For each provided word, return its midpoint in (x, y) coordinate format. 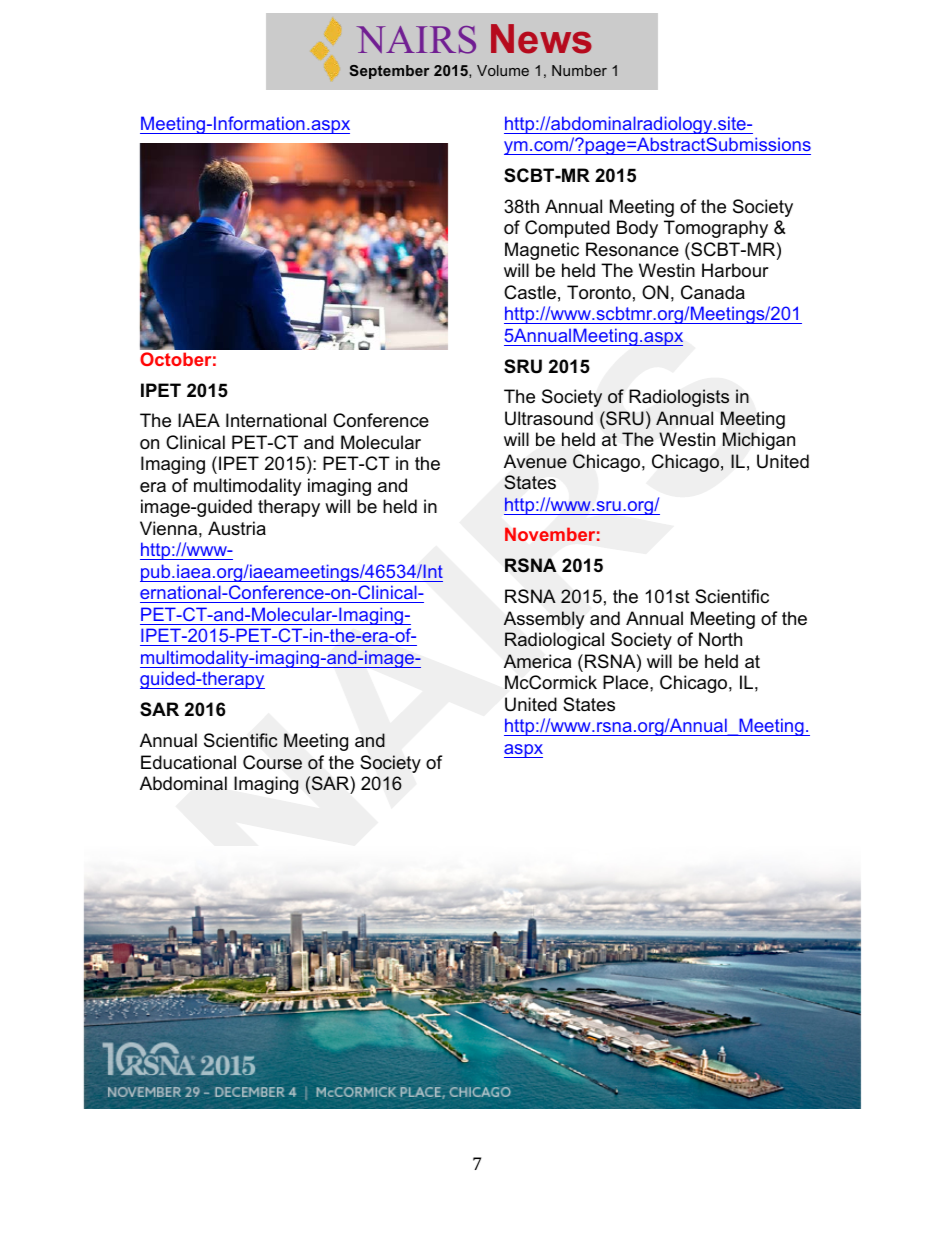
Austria (237, 528)
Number (579, 70)
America (537, 661)
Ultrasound (549, 418)
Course (272, 762)
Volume (503, 70)
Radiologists (679, 398)
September (389, 72)
